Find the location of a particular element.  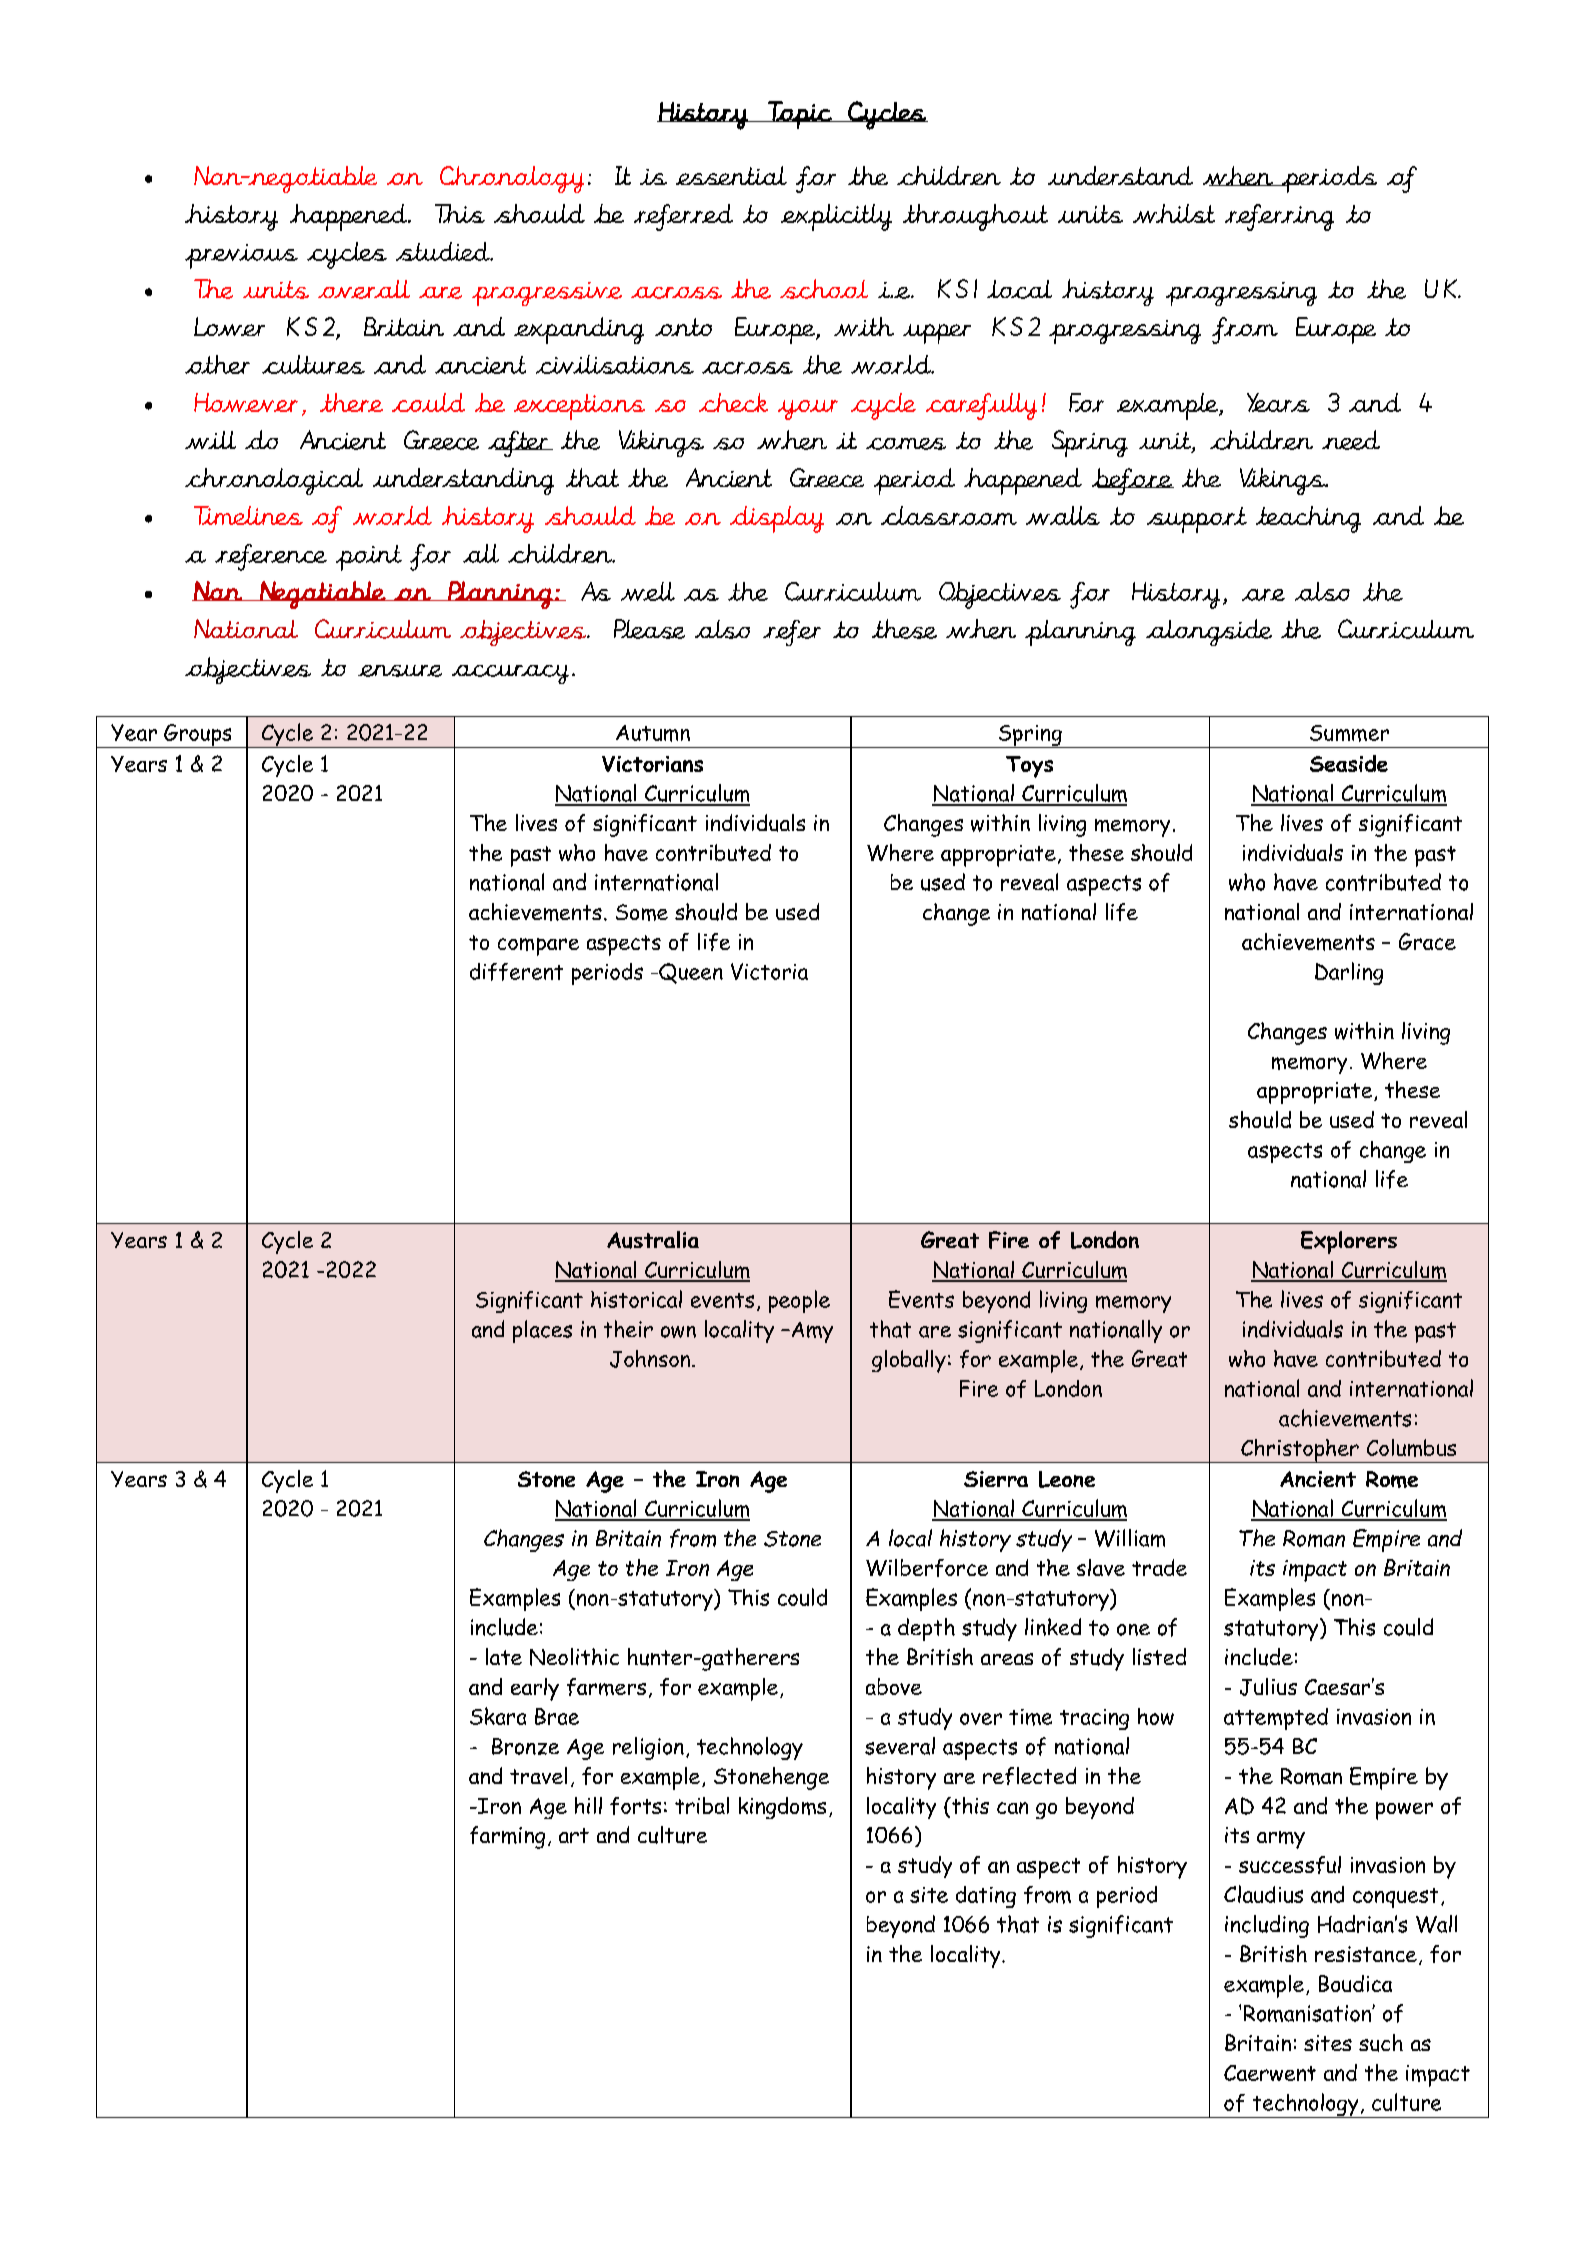

Chronology is located at coordinates (512, 179).
